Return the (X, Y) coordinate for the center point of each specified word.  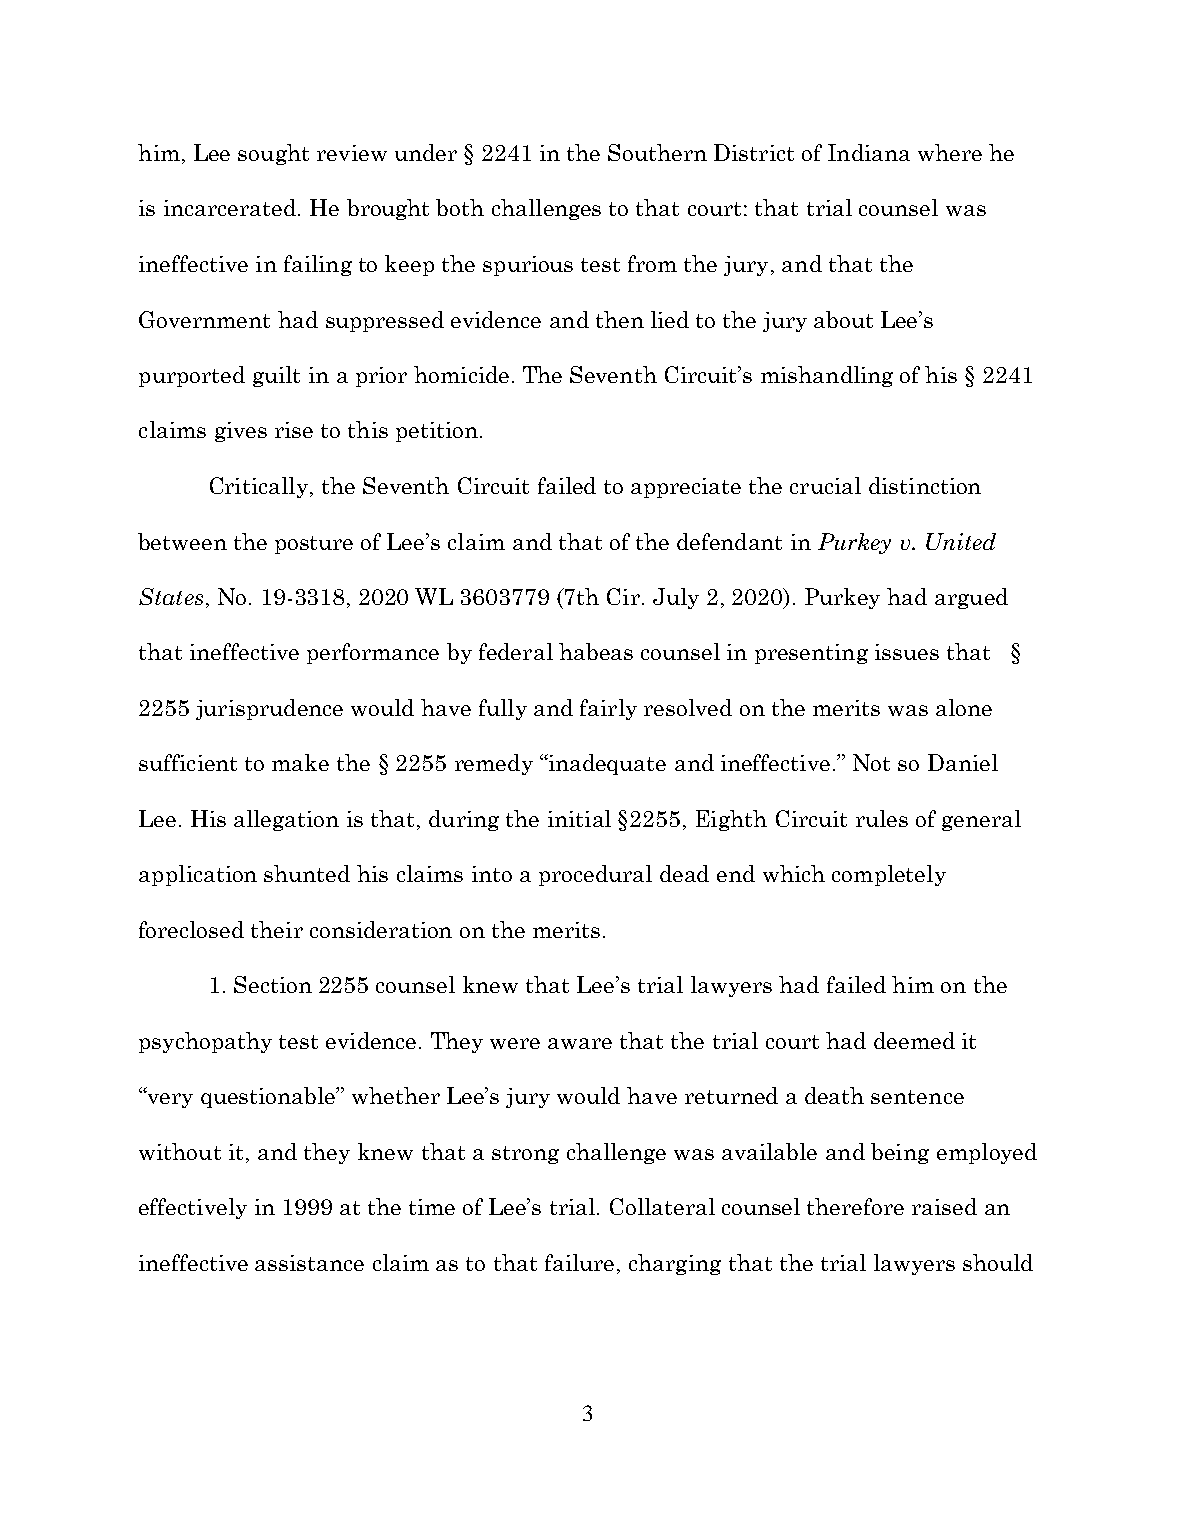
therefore (855, 1206)
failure (579, 1262)
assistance (309, 1263)
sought (273, 154)
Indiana (869, 152)
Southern (657, 152)
